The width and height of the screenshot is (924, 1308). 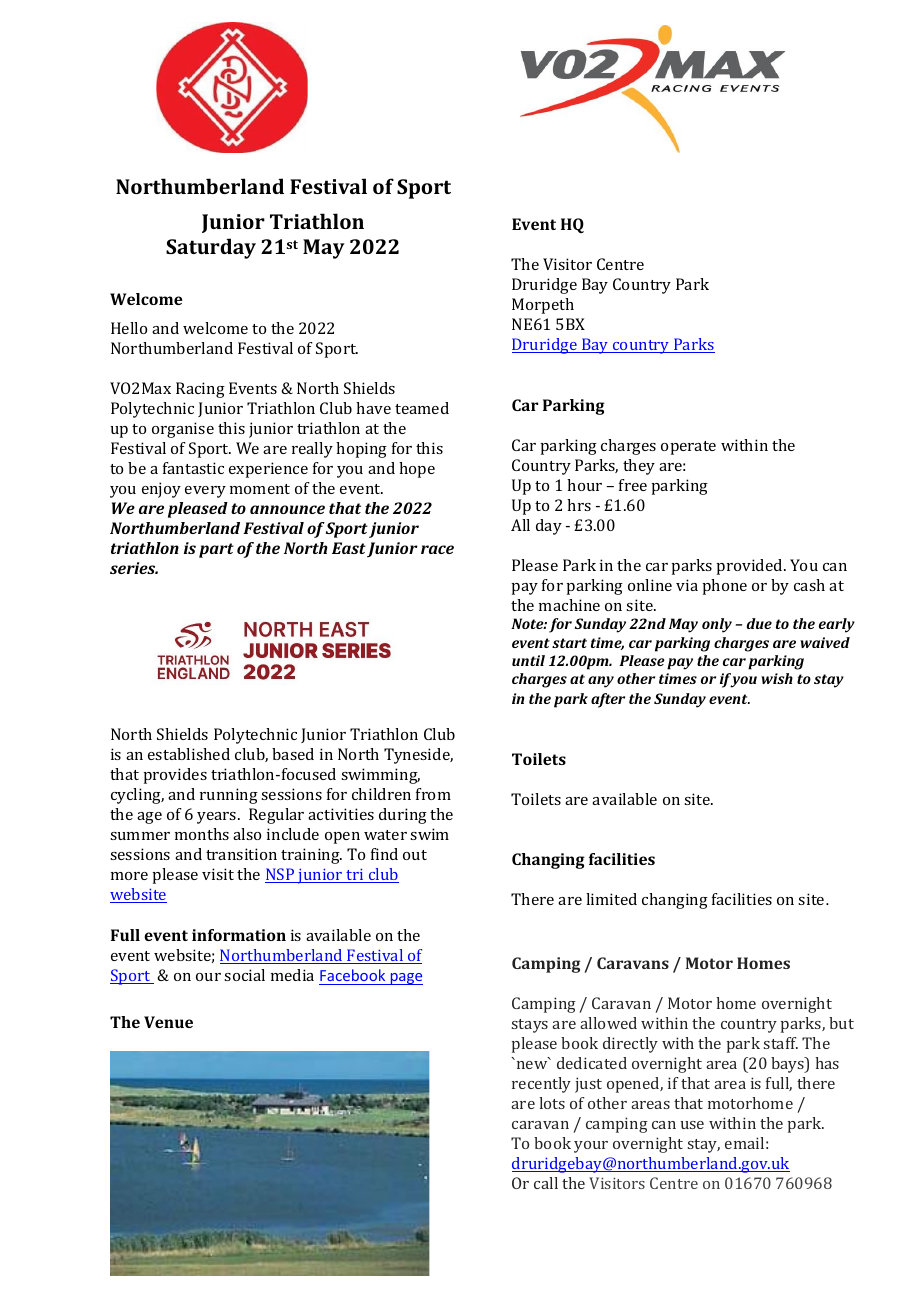 What do you see at coordinates (417, 470) in the screenshot?
I see `hope` at bounding box center [417, 470].
